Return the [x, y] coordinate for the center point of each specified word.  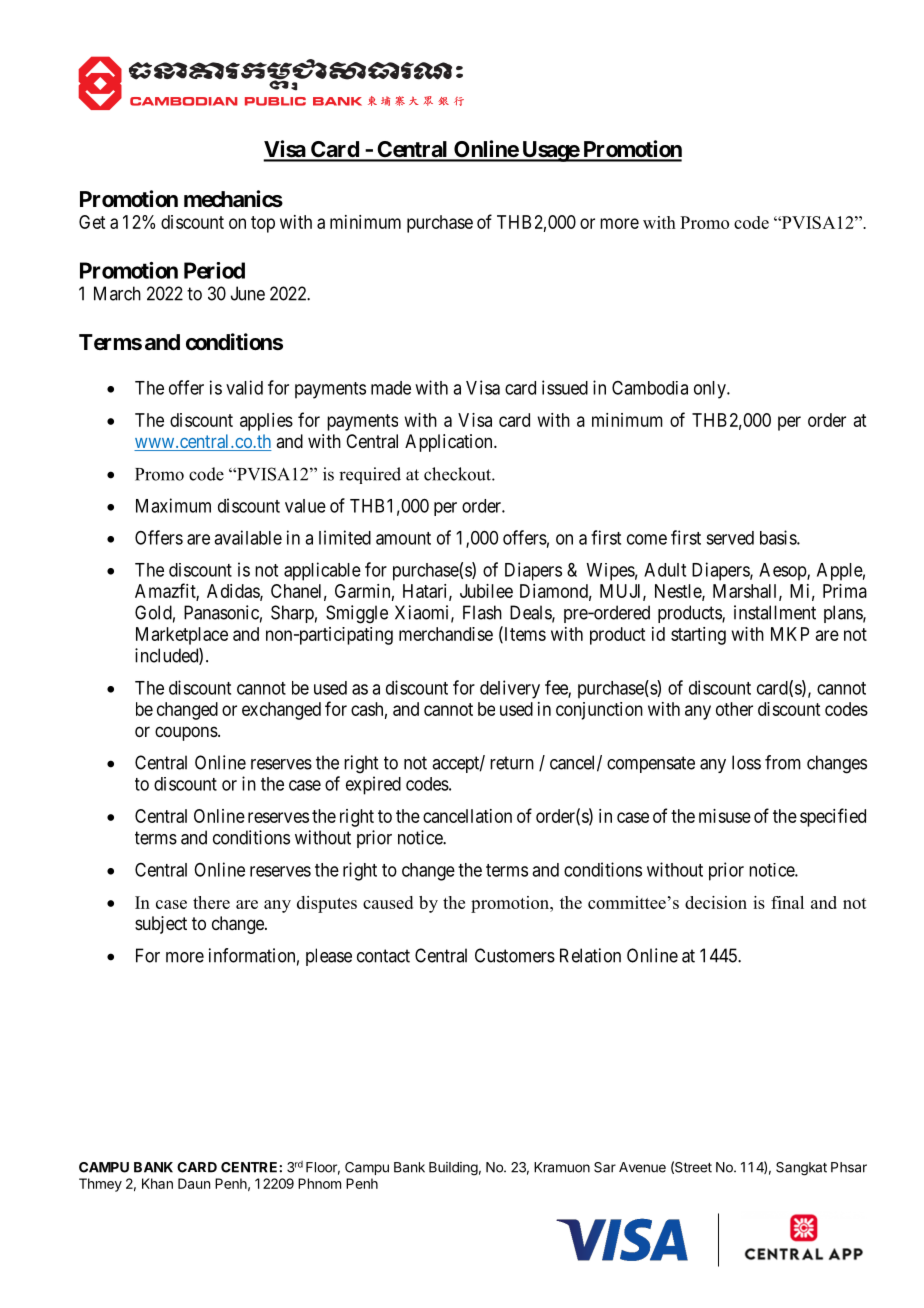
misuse [725, 816]
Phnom [319, 1183]
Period [214, 270]
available [248, 537]
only [711, 390]
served [730, 538]
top [263, 224]
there [211, 902]
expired [373, 785]
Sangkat [801, 1169]
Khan [157, 1183]
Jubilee [486, 591]
